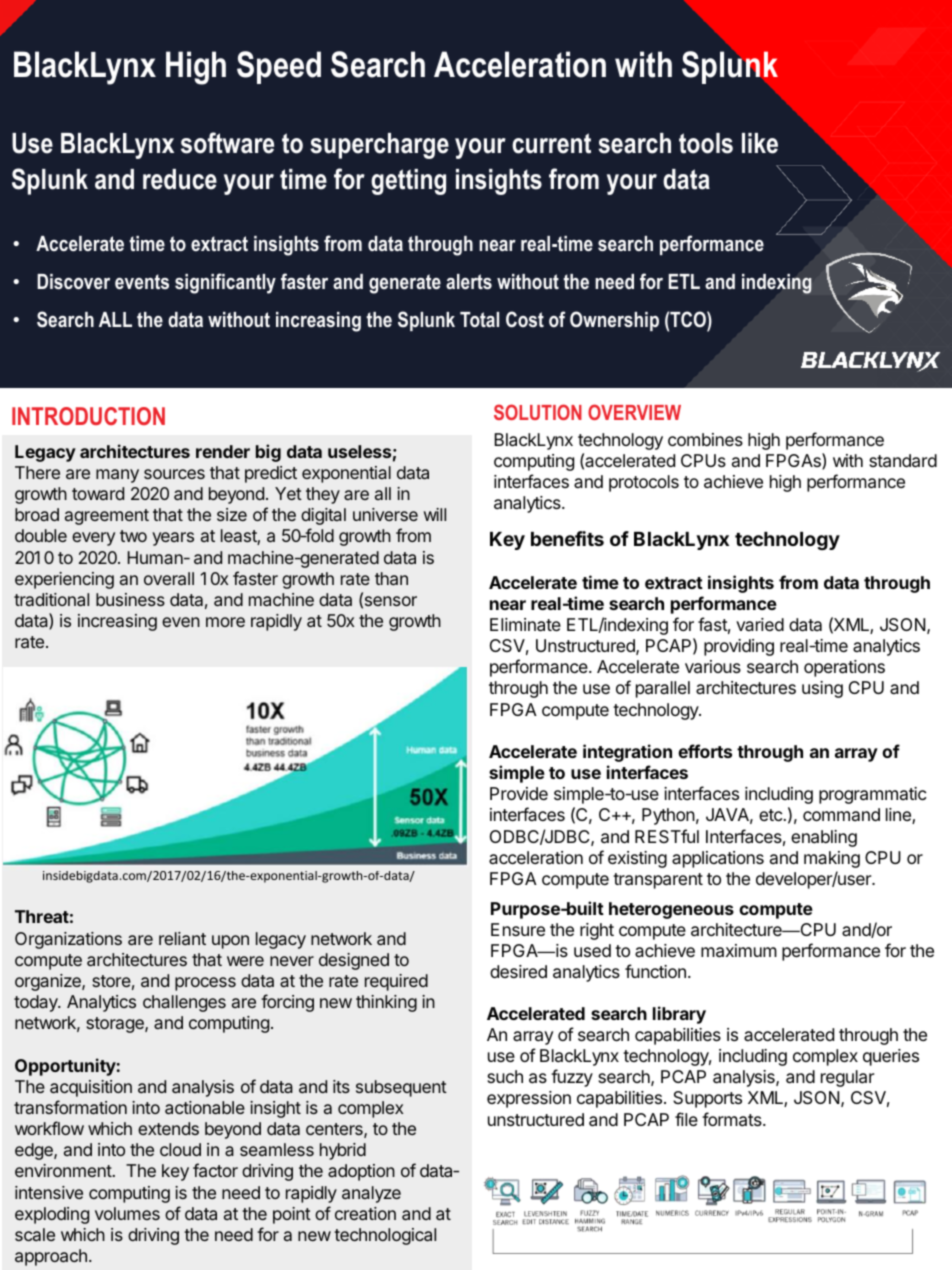 This document has width=952, height=1270. I want to click on volumes, so click(127, 1213).
